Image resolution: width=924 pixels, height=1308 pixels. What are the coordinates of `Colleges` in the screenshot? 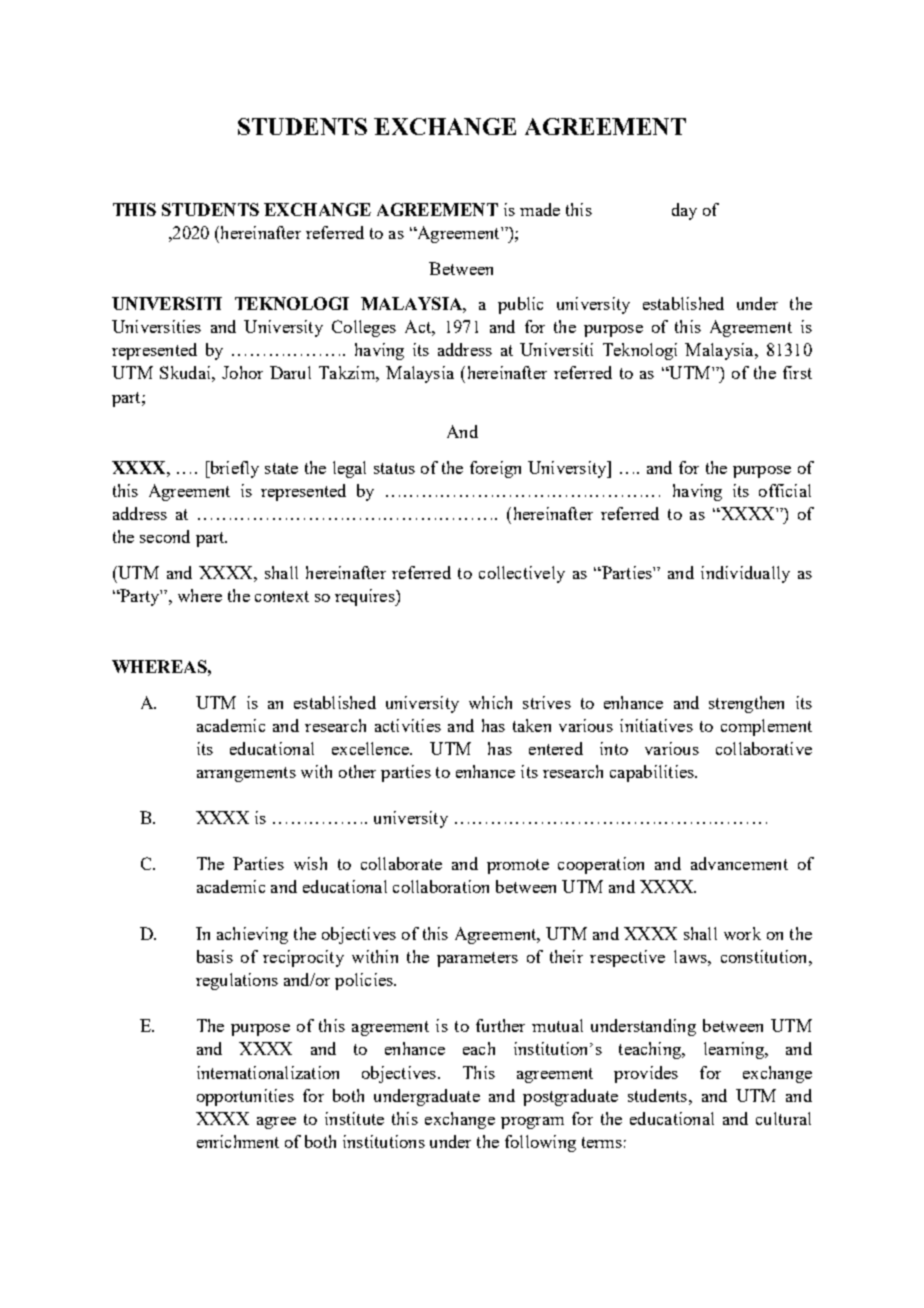 It's located at (364, 328).
